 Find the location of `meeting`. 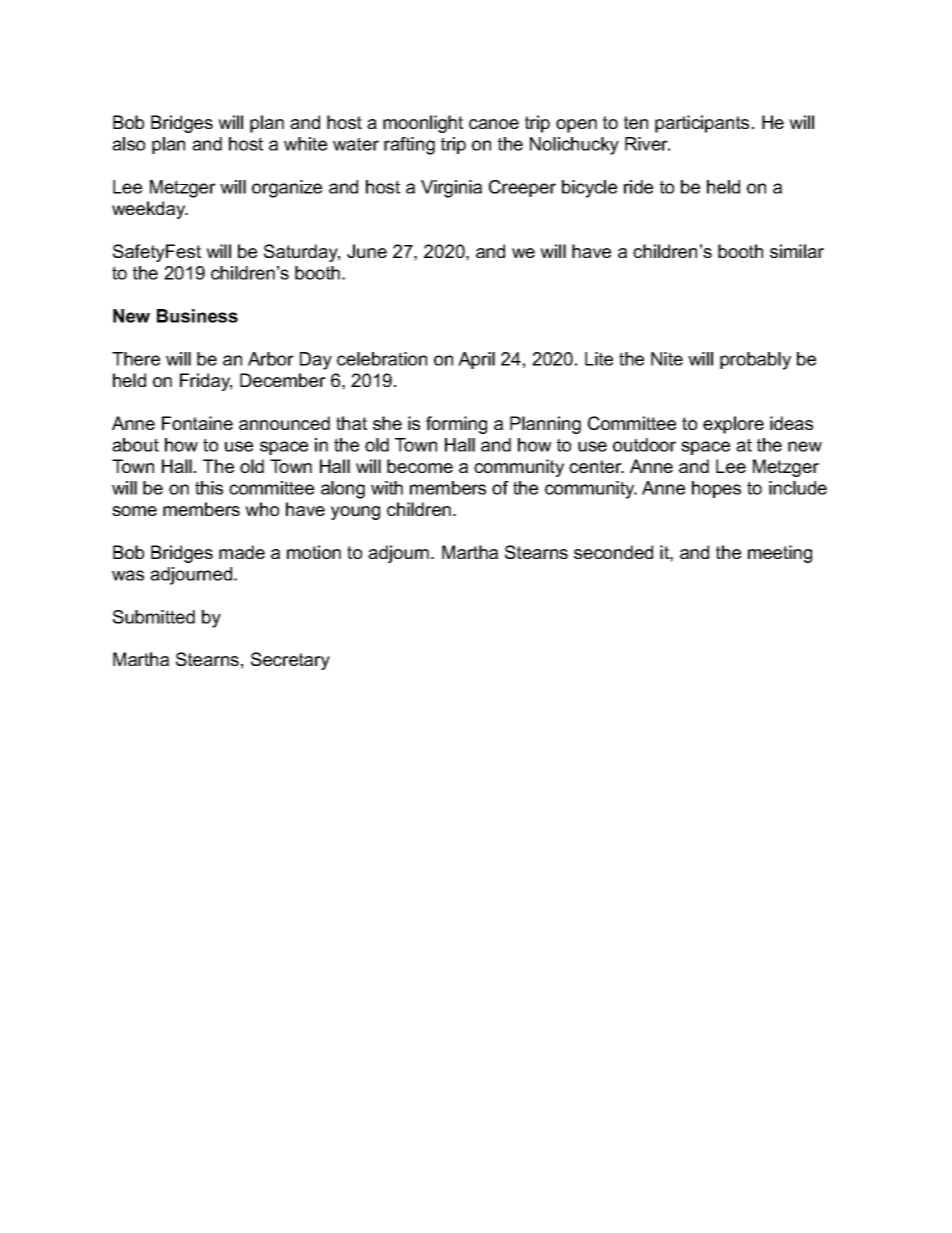

meeting is located at coordinates (780, 554).
